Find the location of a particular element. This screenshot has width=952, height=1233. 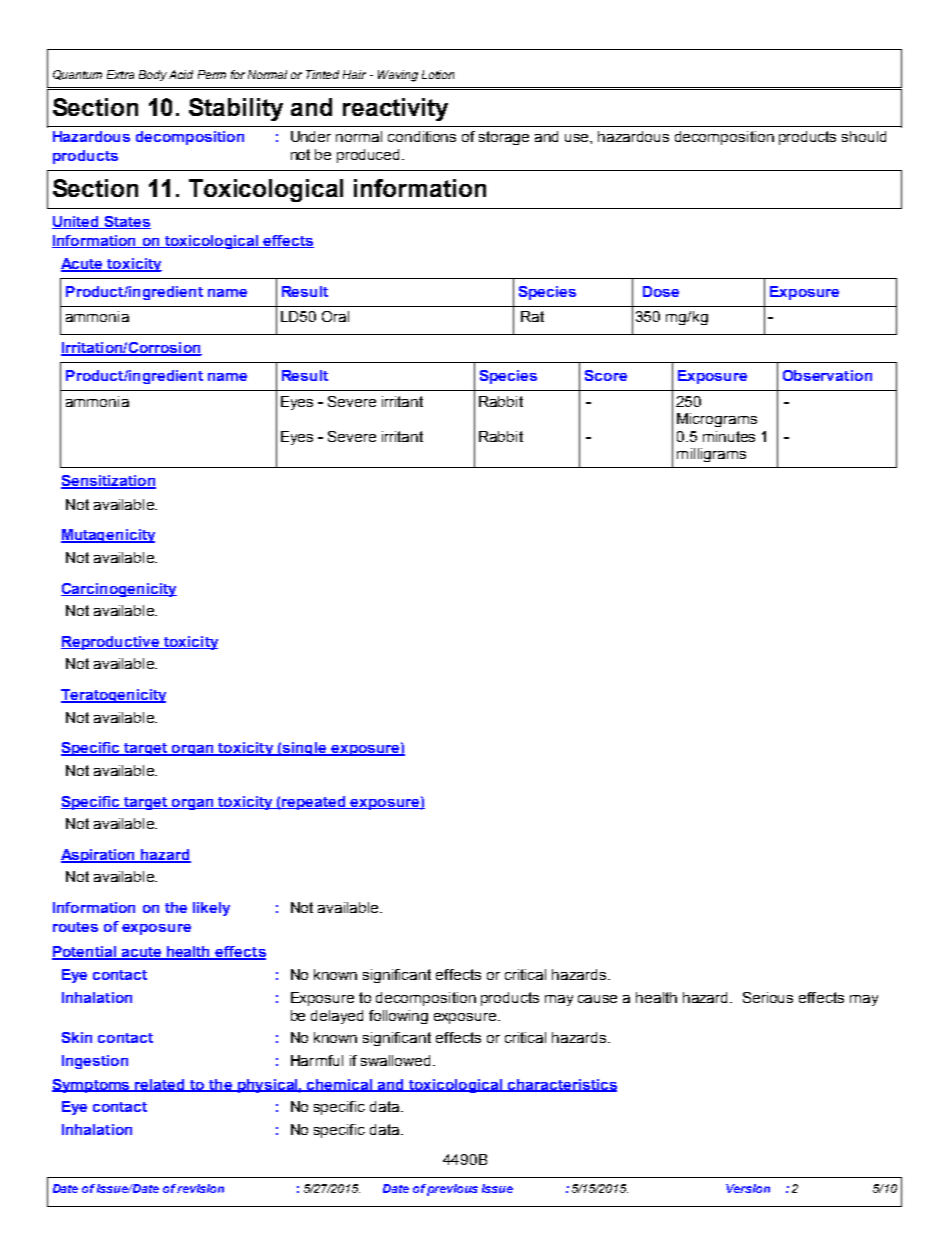

revision is located at coordinates (200, 1188).
